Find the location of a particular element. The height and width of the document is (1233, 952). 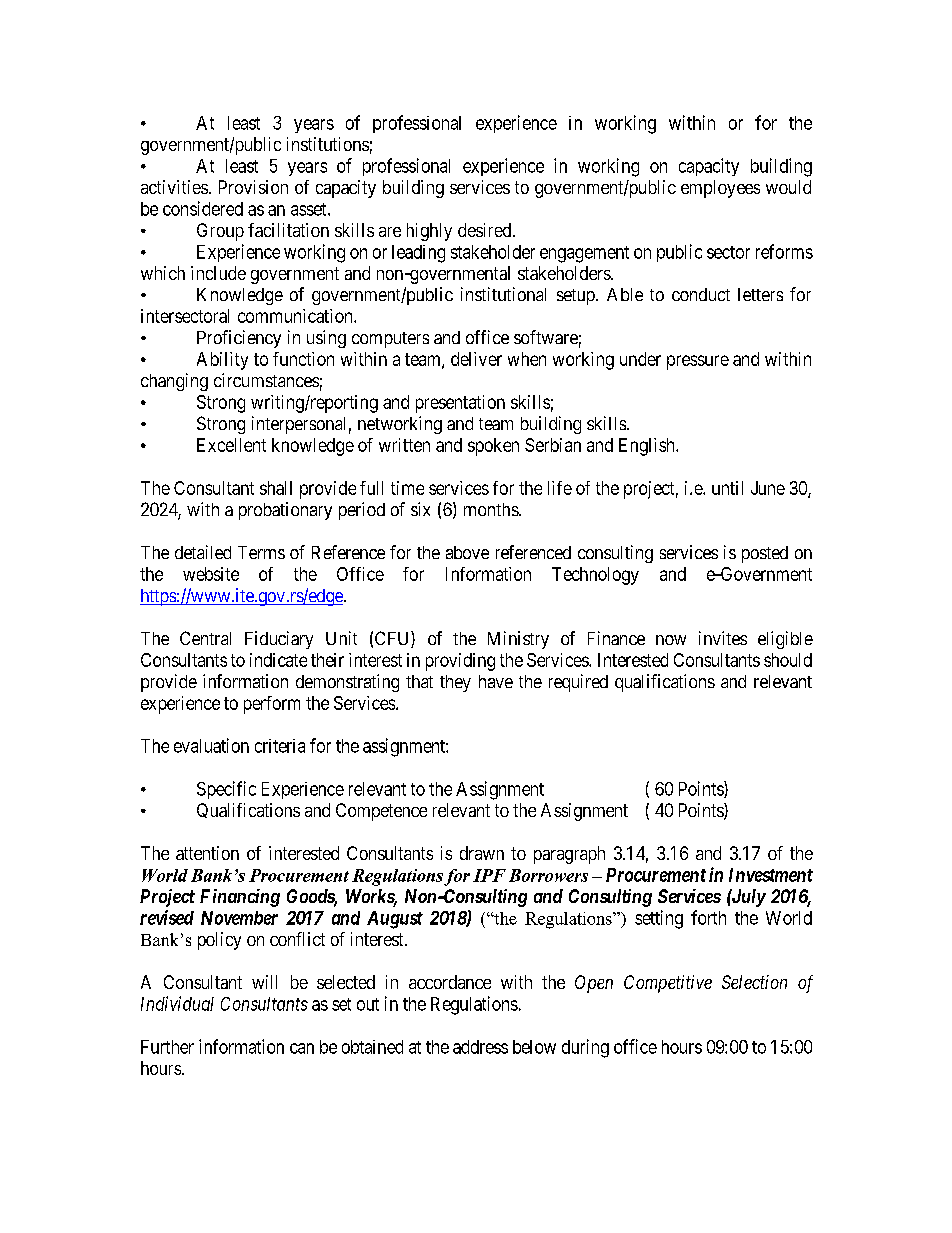

website is located at coordinates (211, 574).
